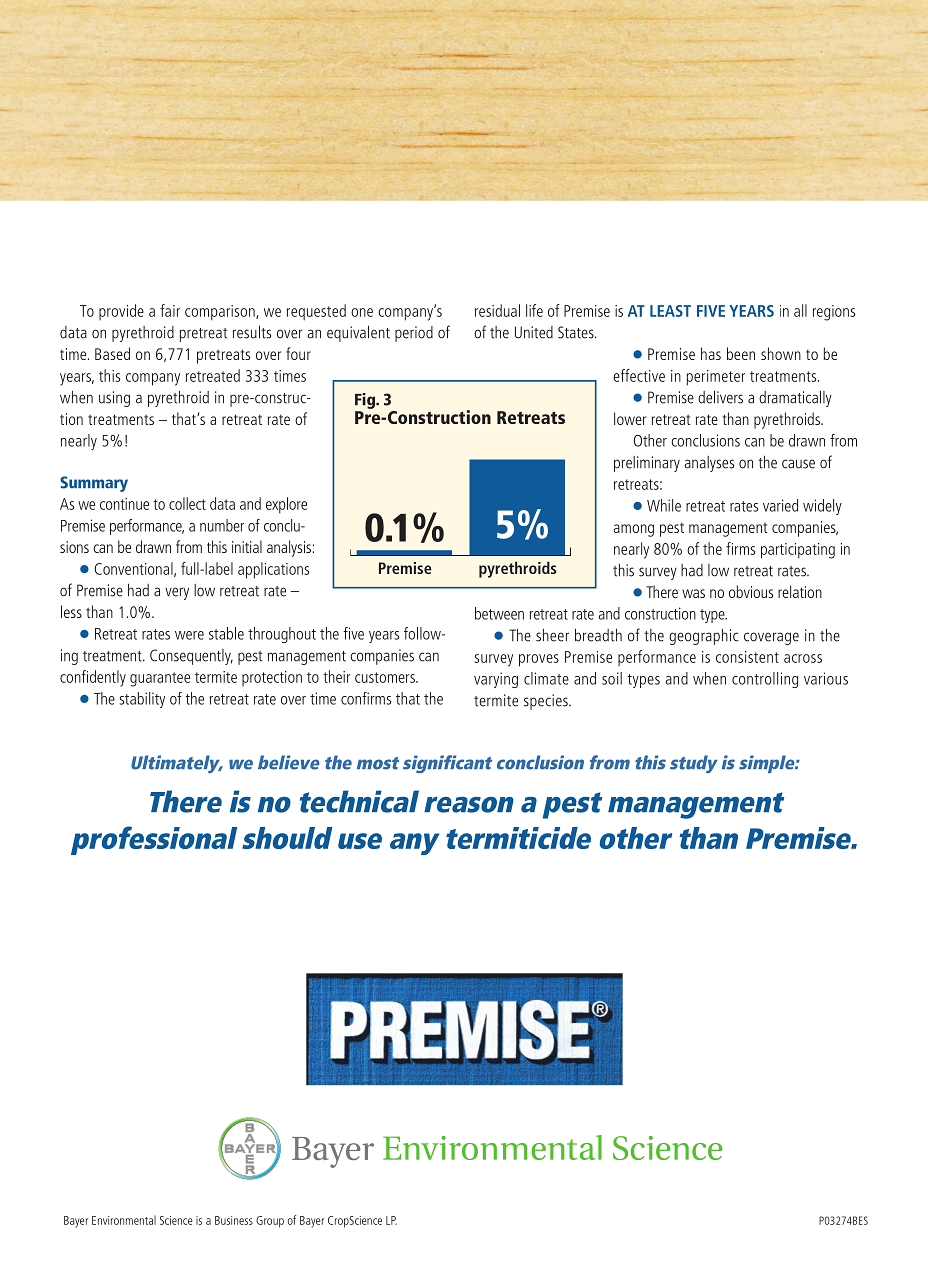 This screenshot has width=928, height=1288. What do you see at coordinates (142, 700) in the screenshot?
I see `stability` at bounding box center [142, 700].
